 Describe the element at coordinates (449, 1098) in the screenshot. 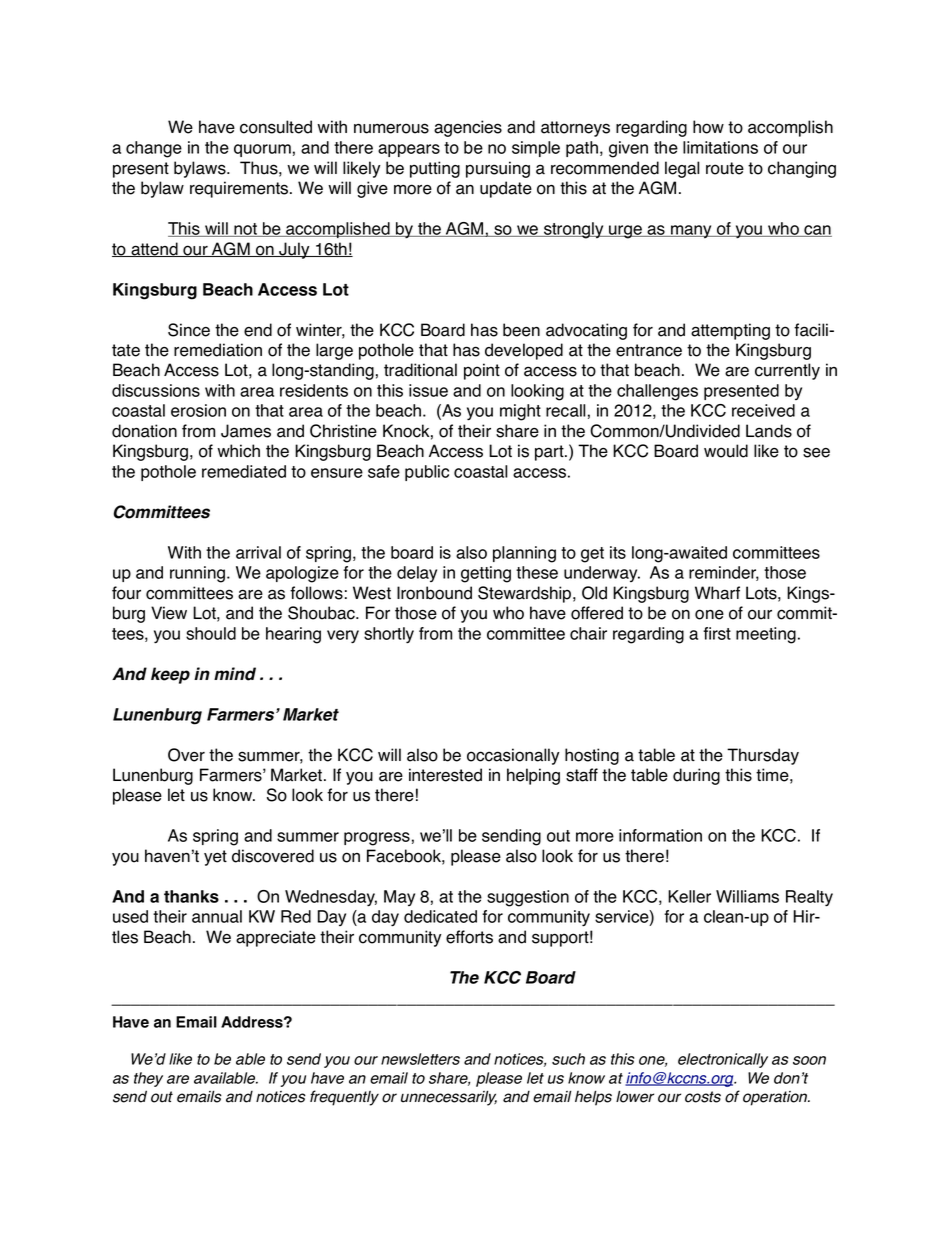

I see `unnecessarily` at that location.
